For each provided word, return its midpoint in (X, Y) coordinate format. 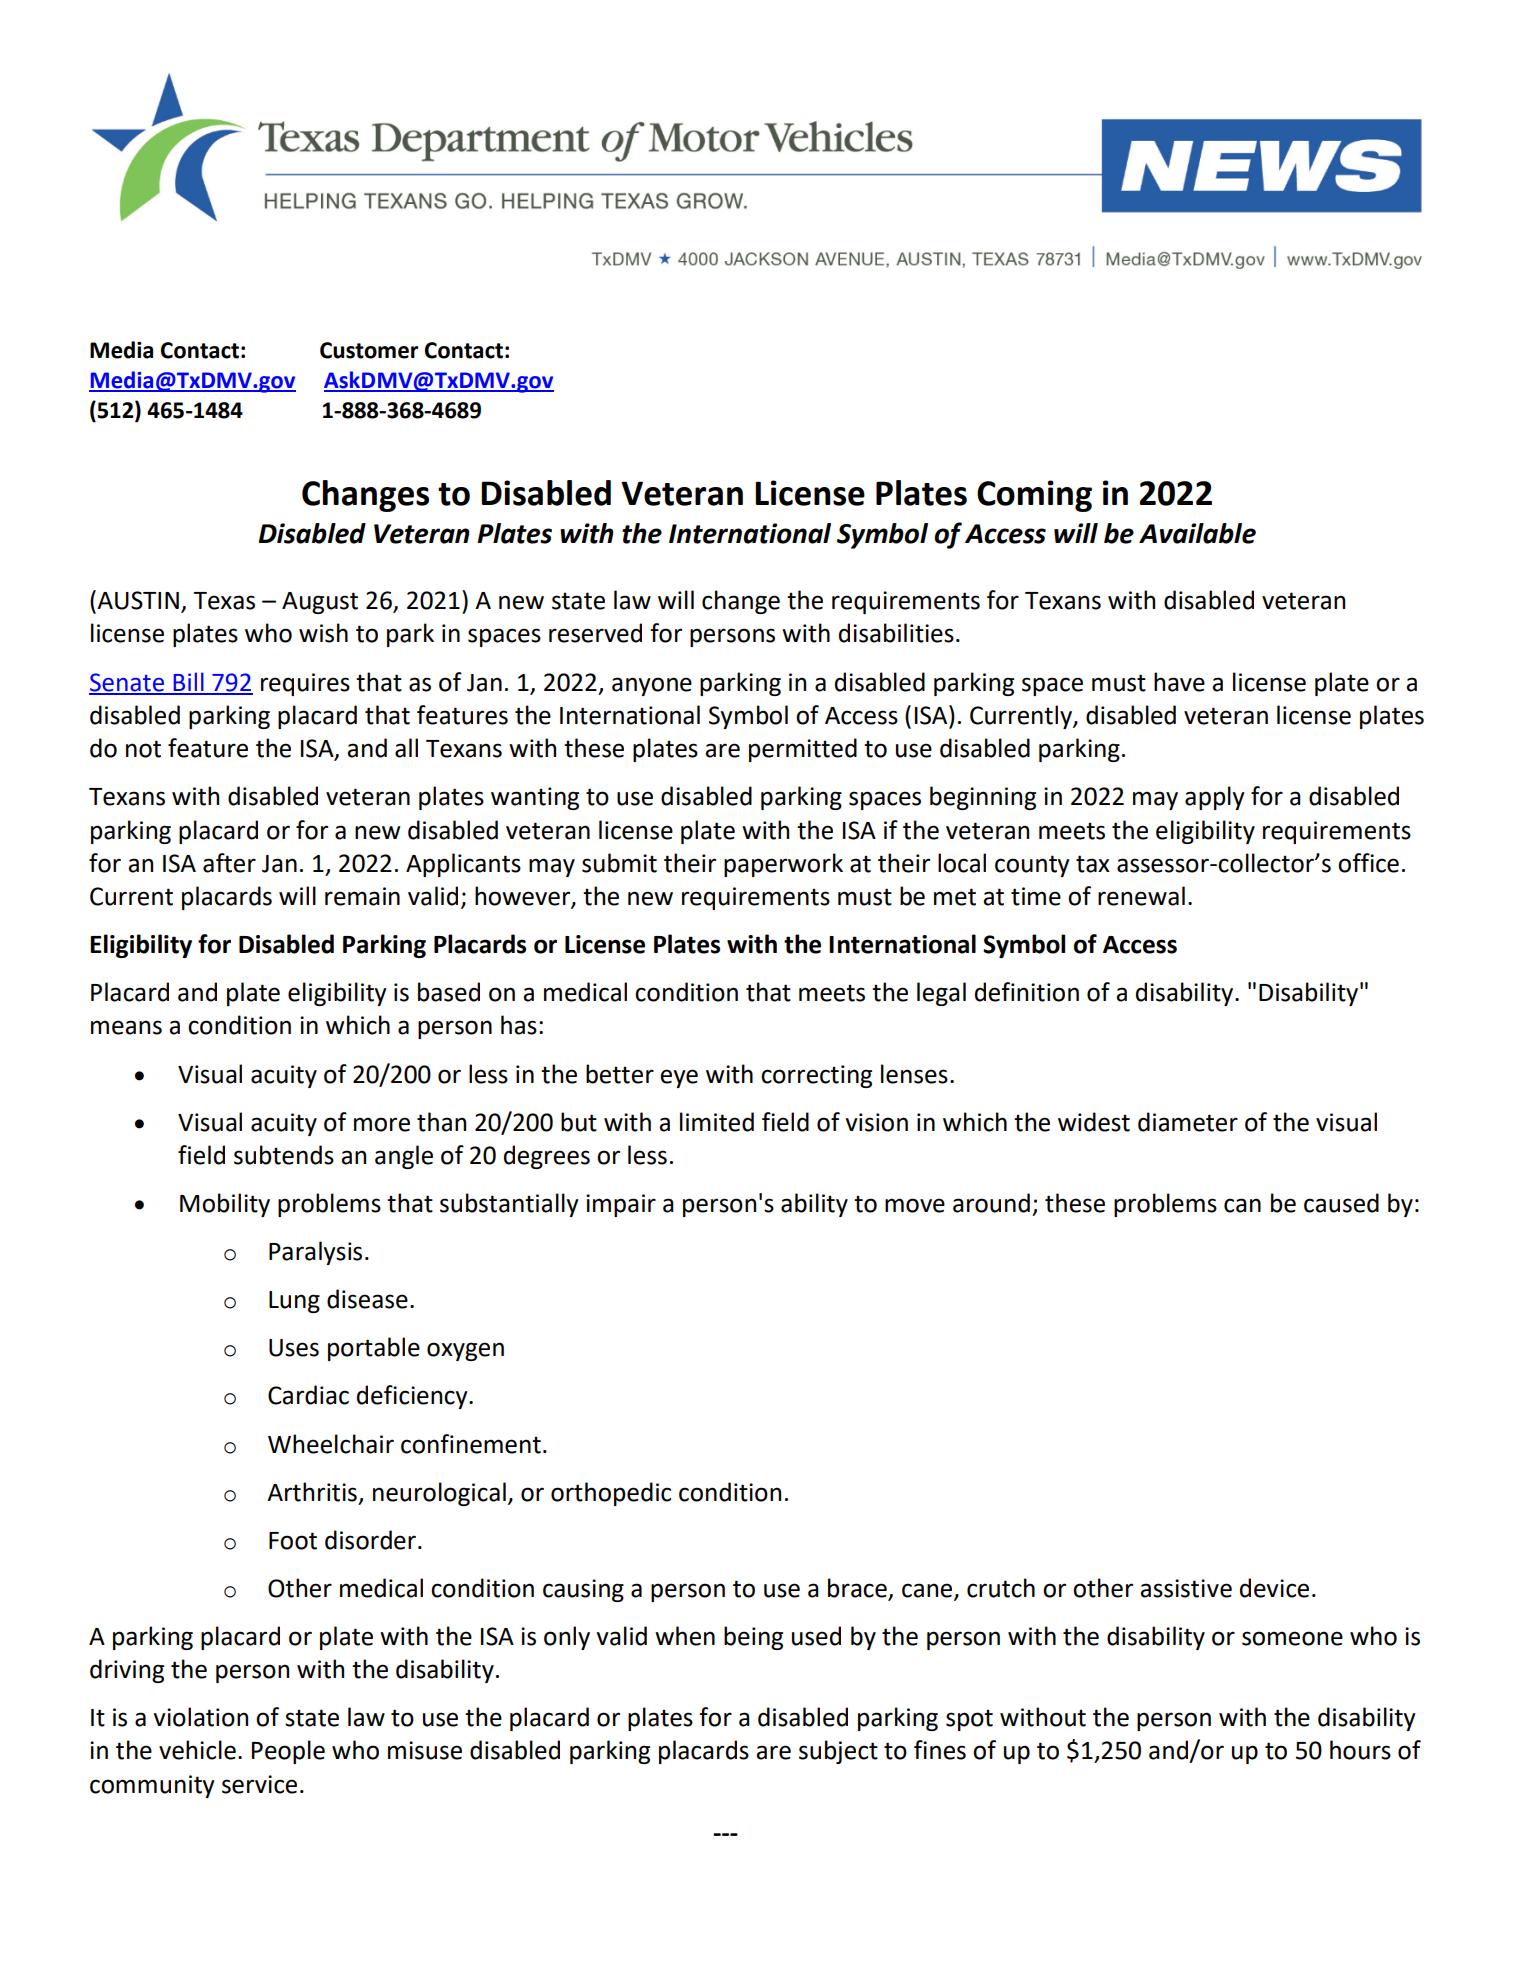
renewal (1141, 896)
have (1179, 682)
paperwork (783, 865)
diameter (1188, 1122)
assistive (1186, 1588)
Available (1197, 533)
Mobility (225, 1205)
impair (621, 1205)
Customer (369, 350)
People (288, 1752)
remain (362, 896)
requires (305, 684)
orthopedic (611, 1494)
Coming (1034, 496)
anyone (652, 686)
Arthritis (312, 1492)
